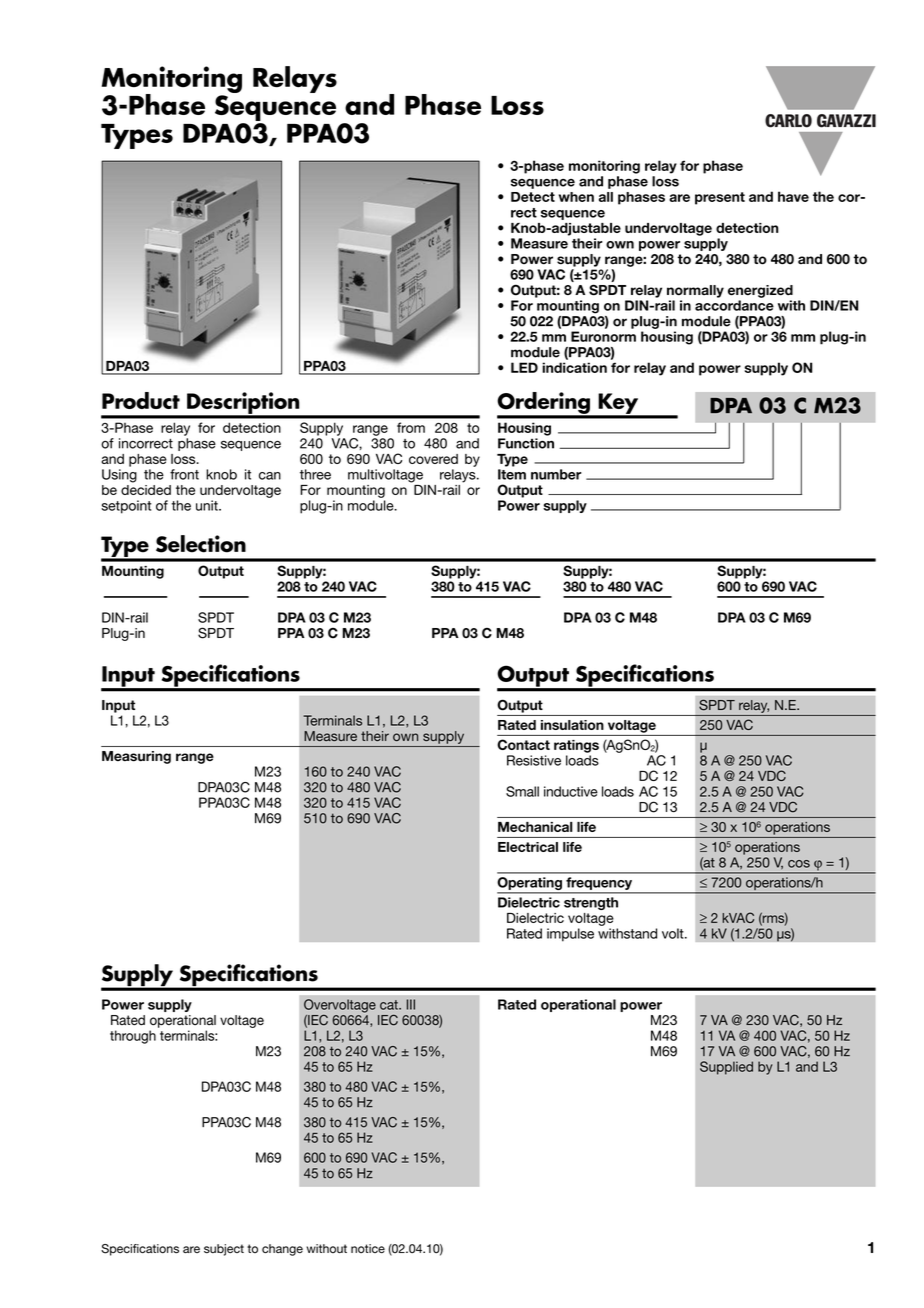  Describe the element at coordinates (576, 197) in the page. I see `when` at that location.
